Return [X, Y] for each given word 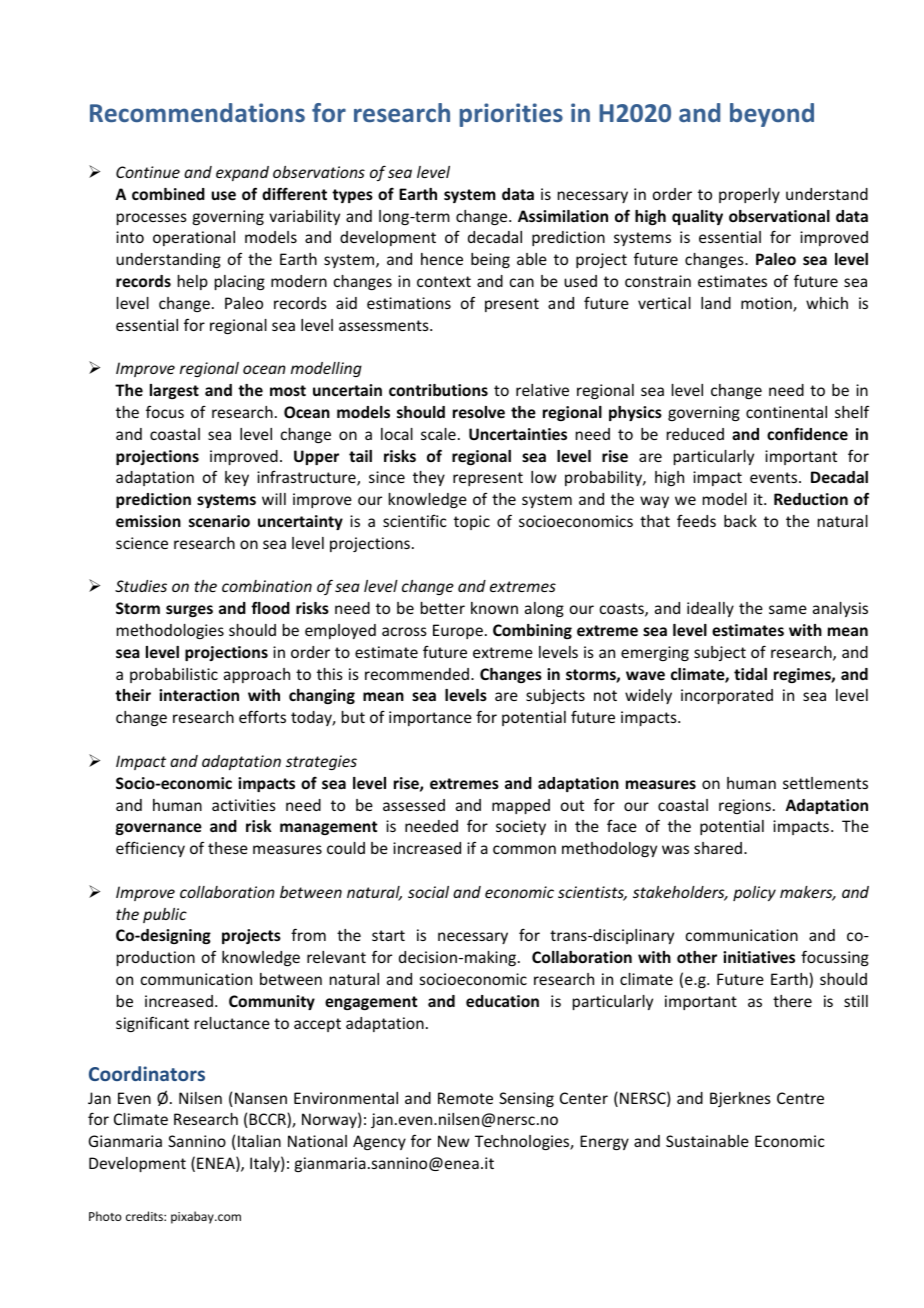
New [453, 1141]
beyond [772, 115]
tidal [750, 674]
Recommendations [197, 112]
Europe [458, 631]
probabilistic [174, 675]
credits [145, 1216]
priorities [511, 115]
